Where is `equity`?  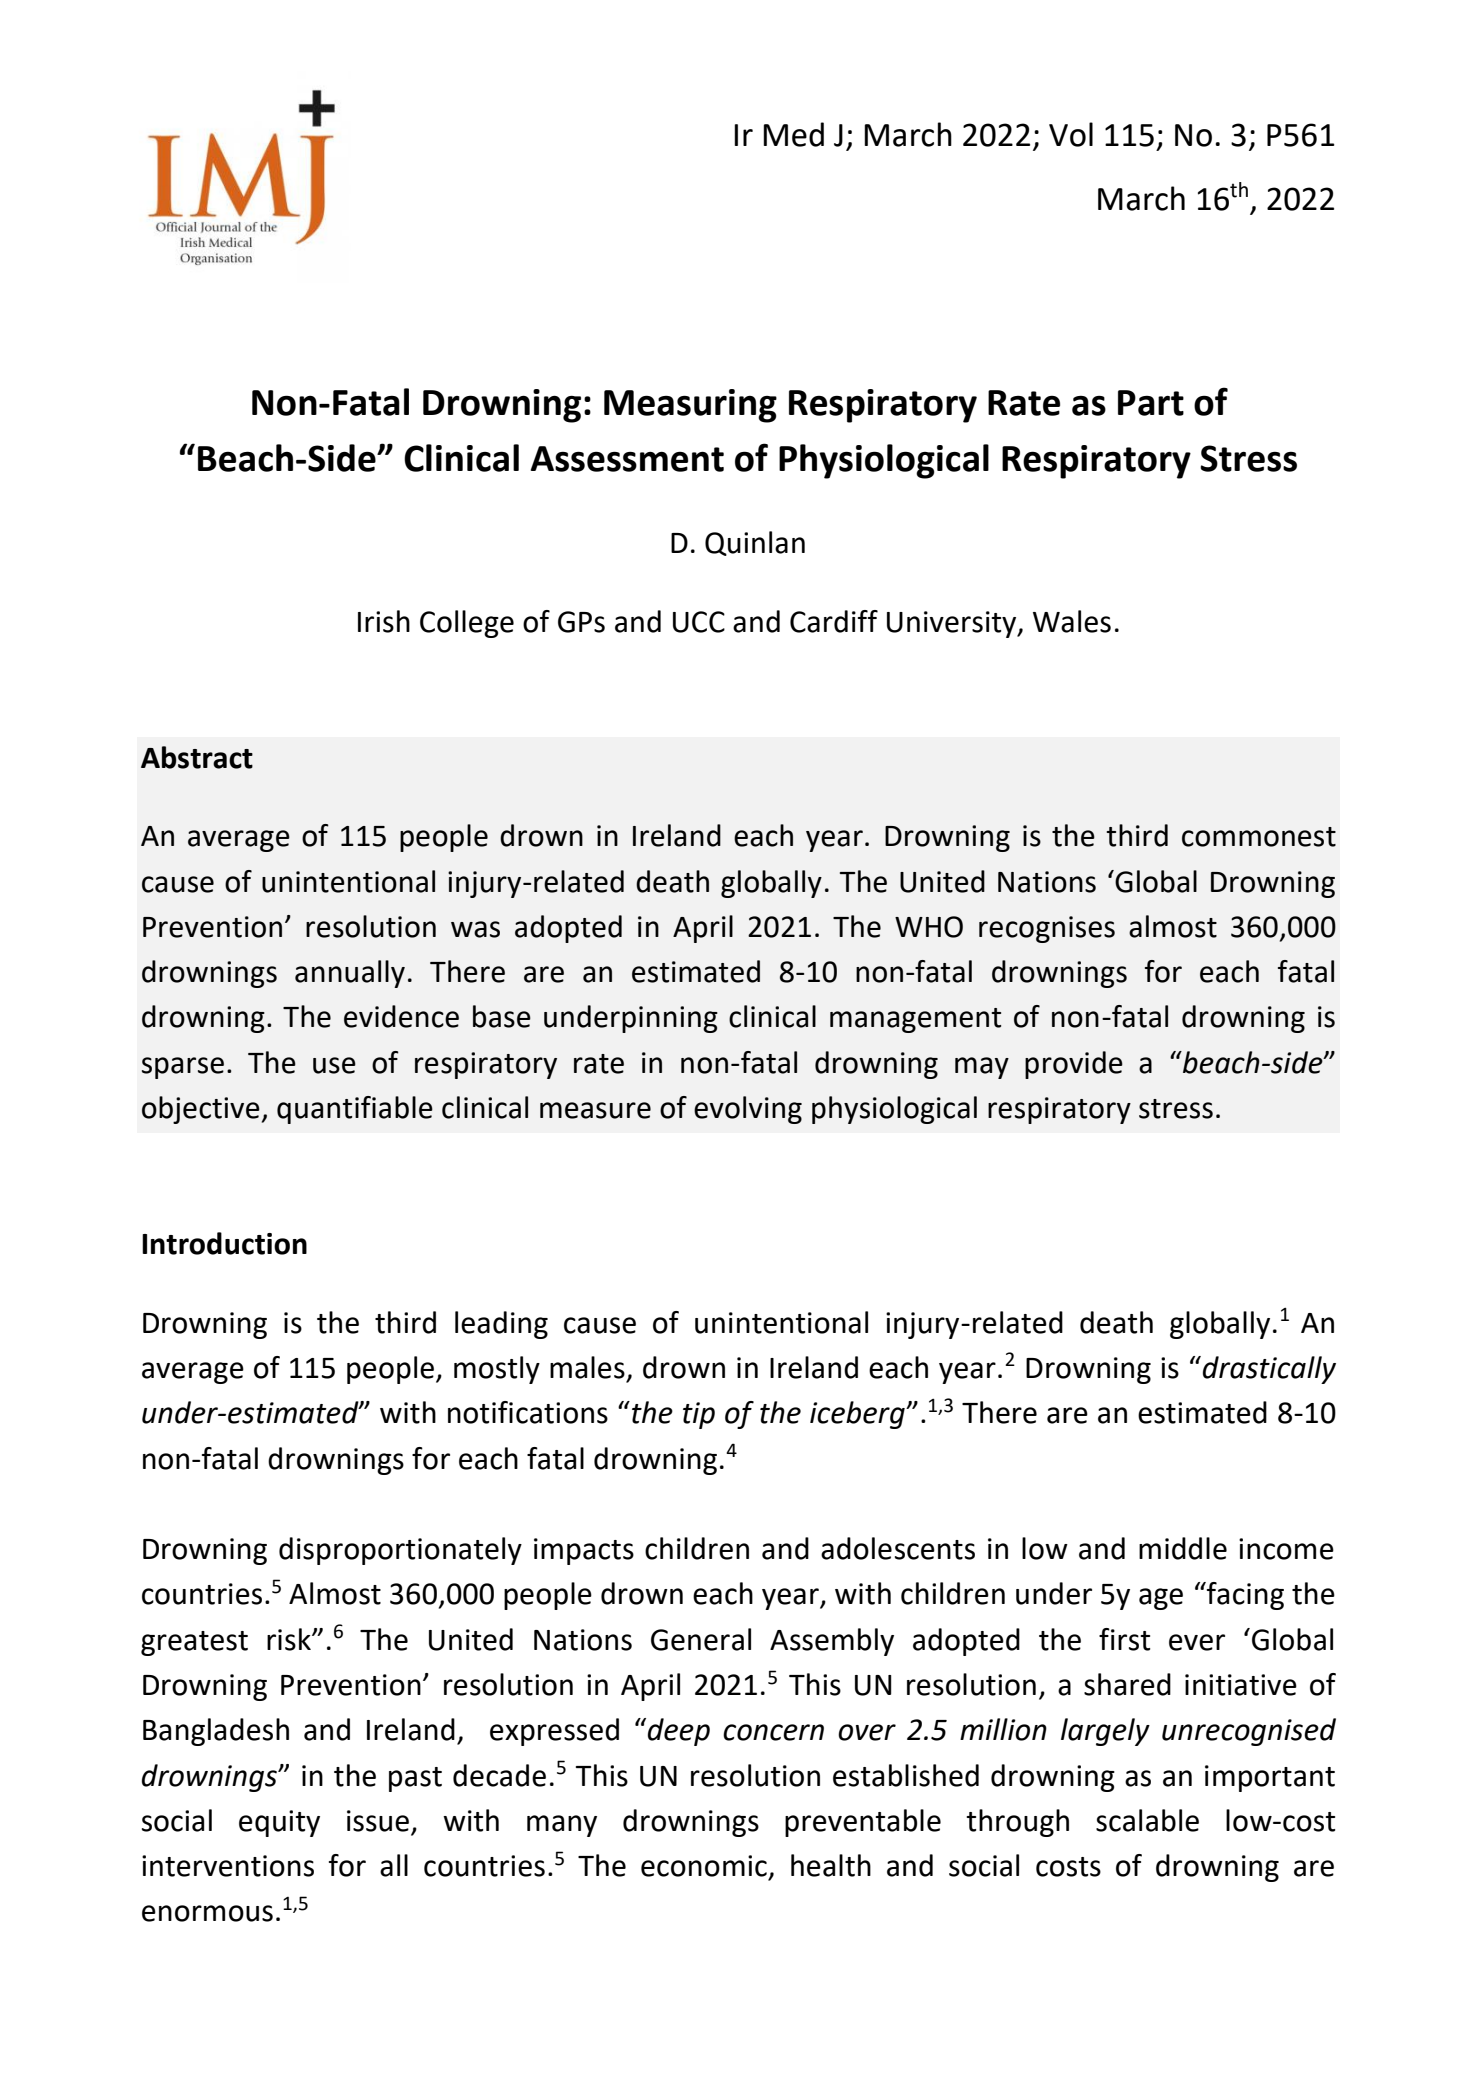
equity is located at coordinates (279, 1823).
